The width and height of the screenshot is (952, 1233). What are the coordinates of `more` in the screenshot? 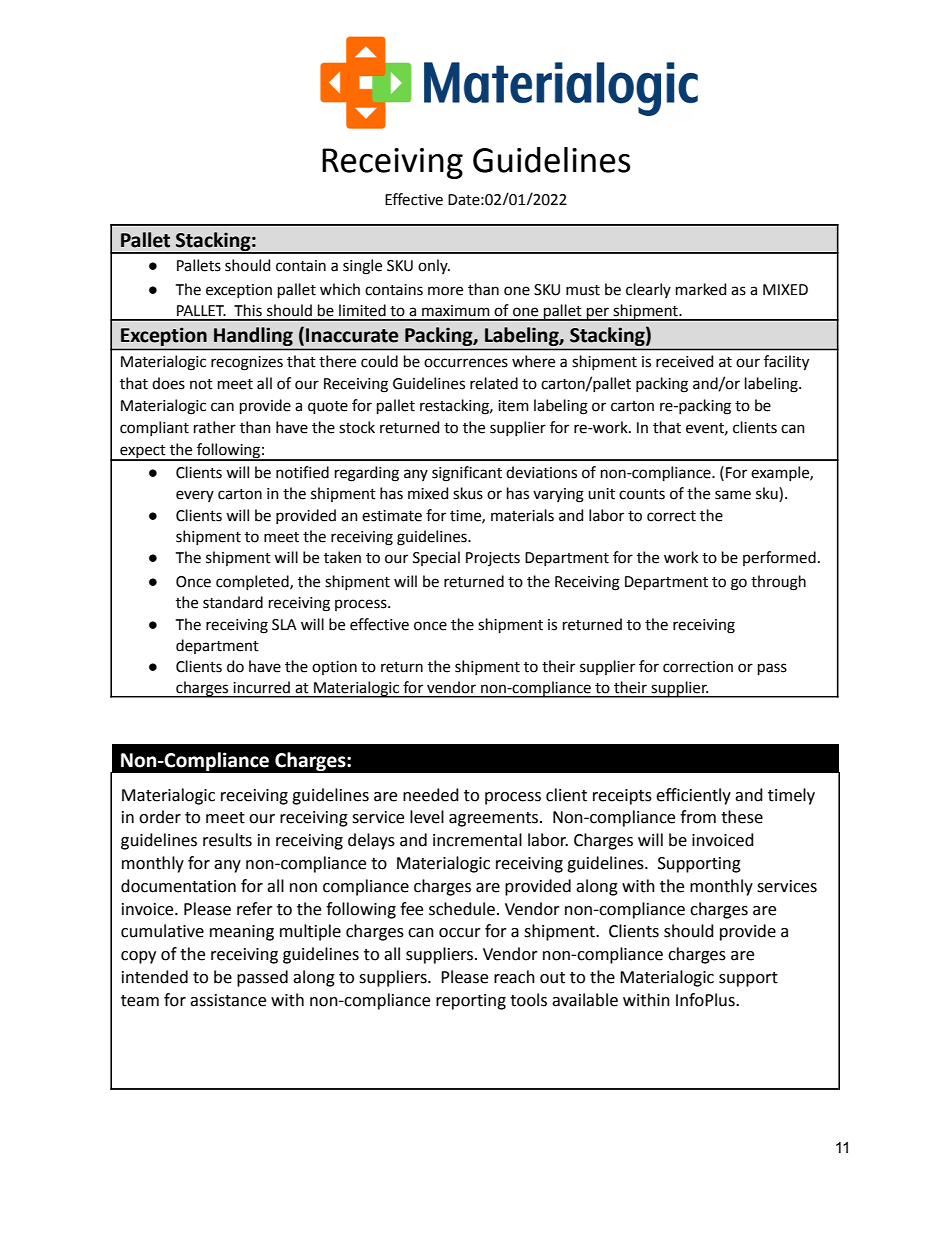 It's located at (445, 291).
